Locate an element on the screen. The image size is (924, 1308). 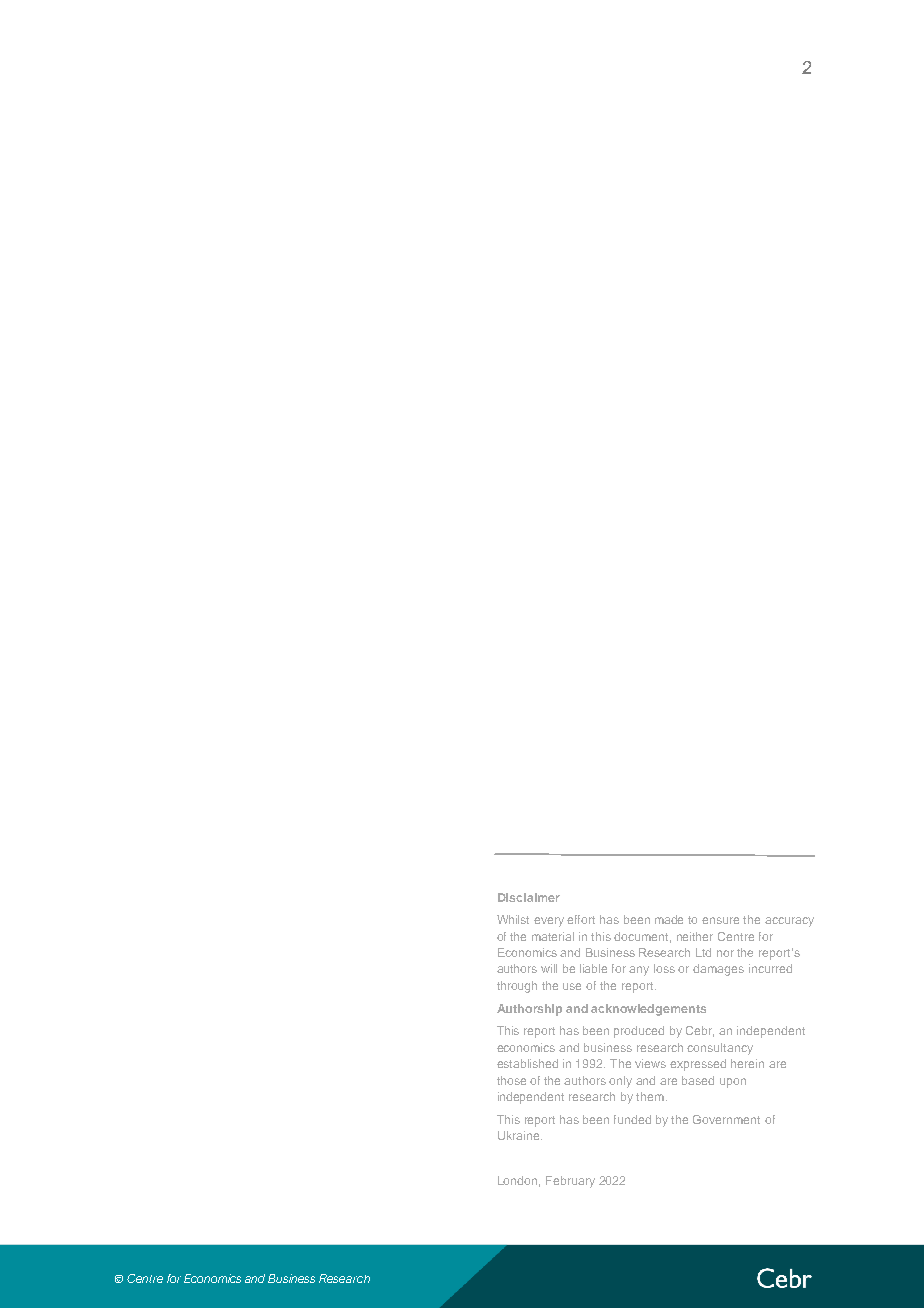
produced is located at coordinates (639, 1032).
